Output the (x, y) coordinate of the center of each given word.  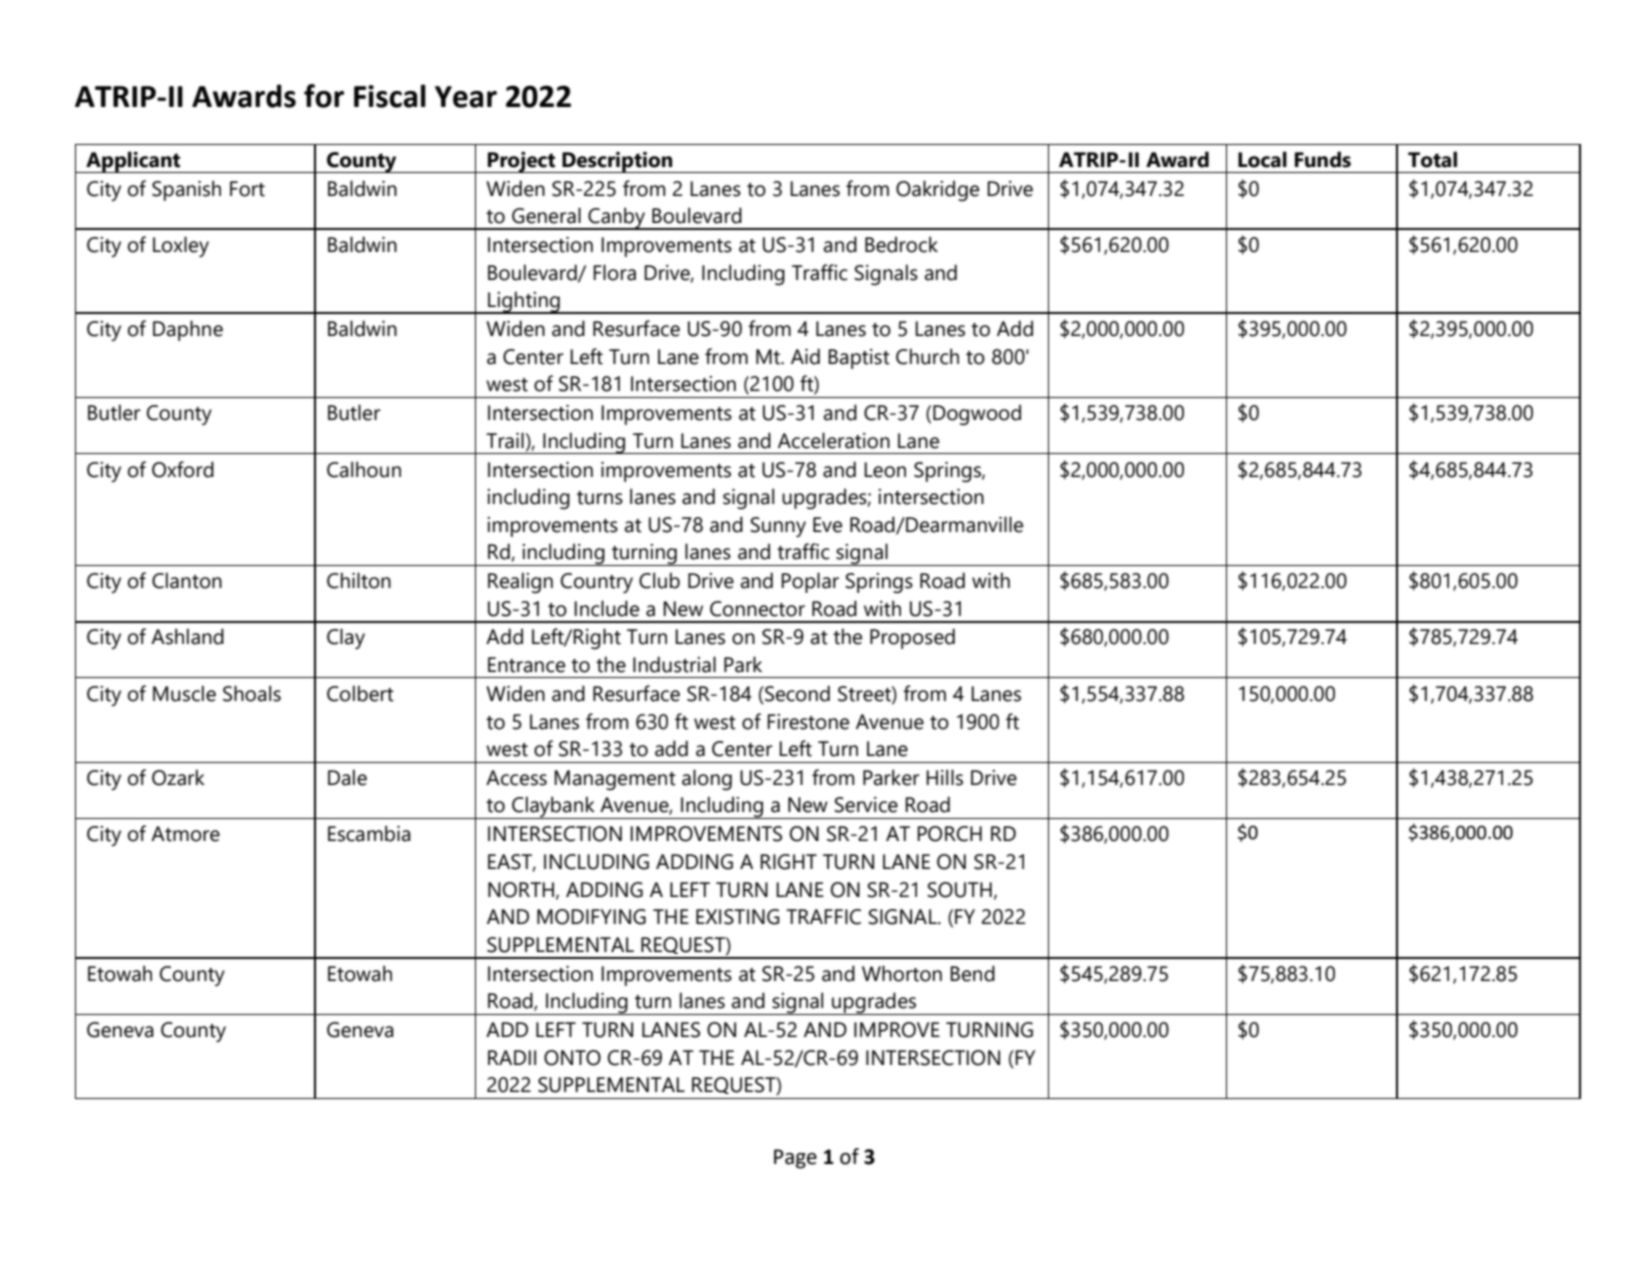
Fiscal (390, 96)
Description (617, 162)
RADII (512, 1057)
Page (795, 1159)
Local (1262, 159)
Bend (972, 973)
